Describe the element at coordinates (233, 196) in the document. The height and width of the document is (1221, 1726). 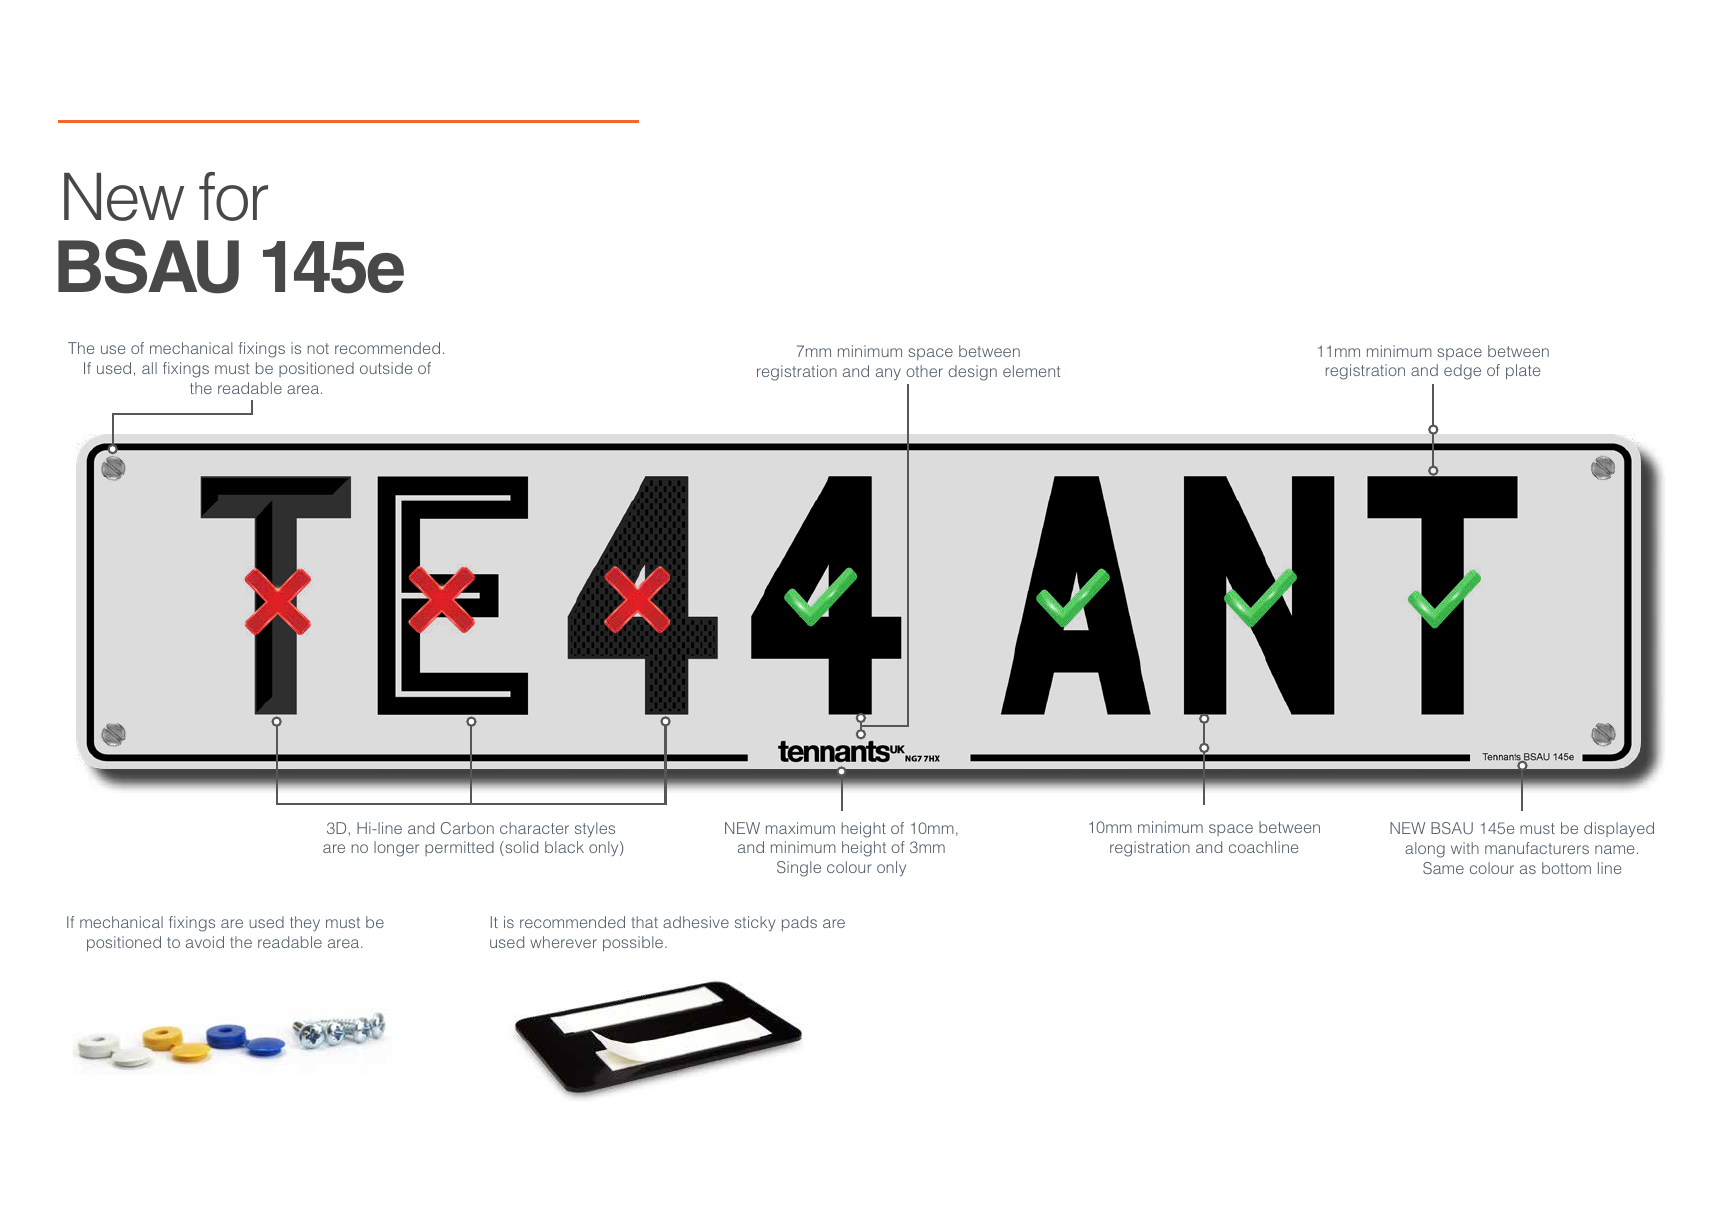
I see `for` at that location.
